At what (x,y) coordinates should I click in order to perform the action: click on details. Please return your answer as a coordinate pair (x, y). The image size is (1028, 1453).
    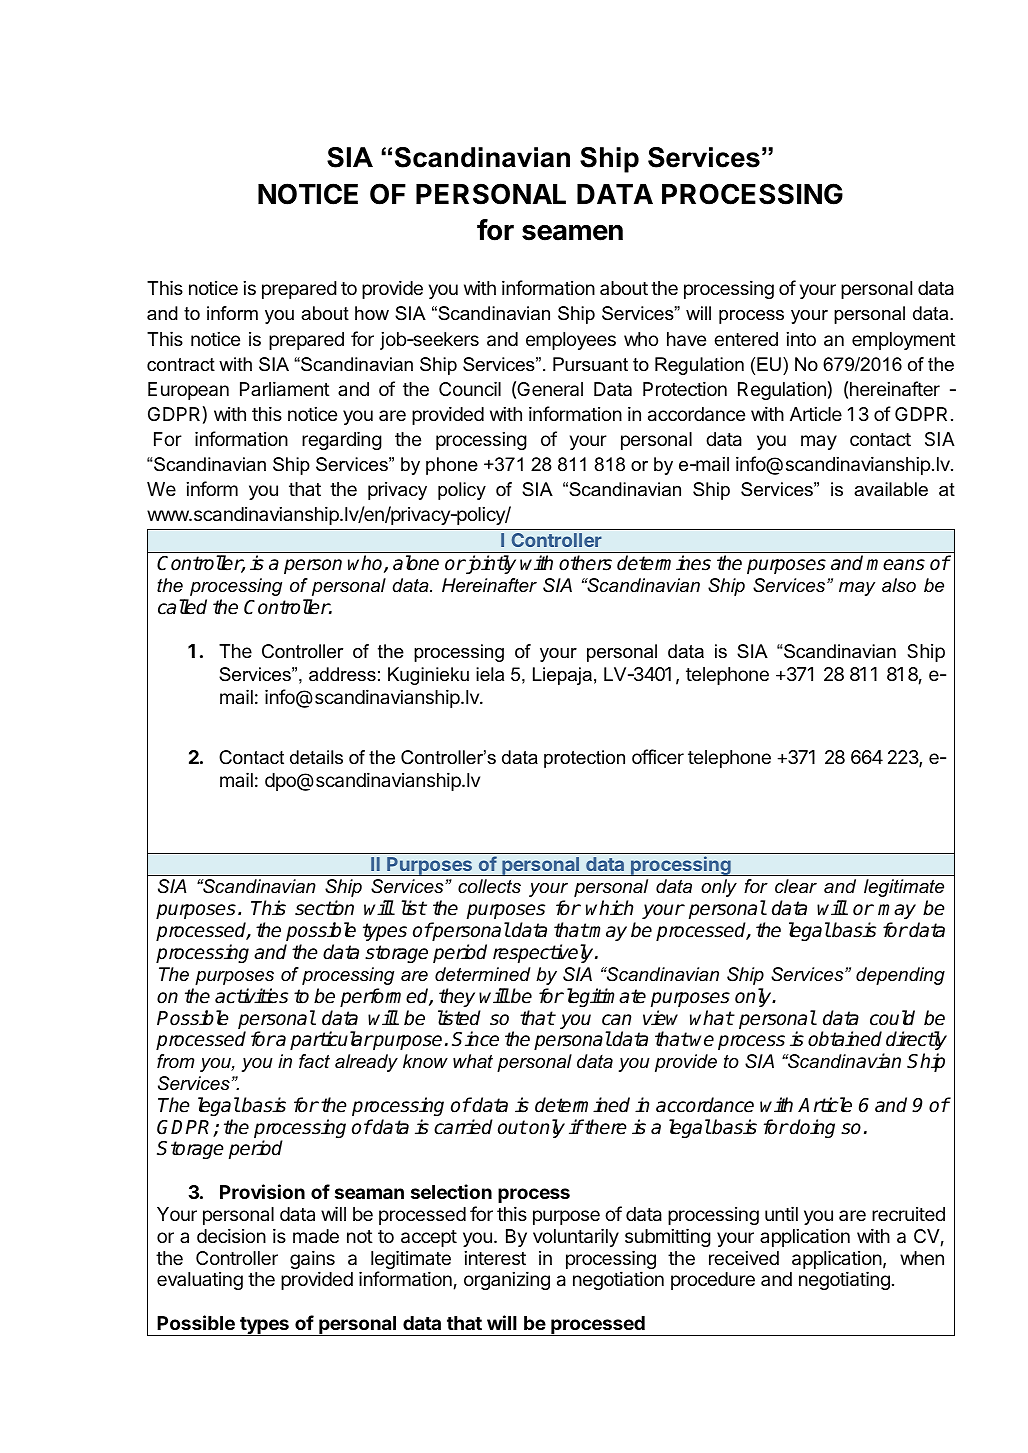
    Looking at the image, I should click on (316, 757).
